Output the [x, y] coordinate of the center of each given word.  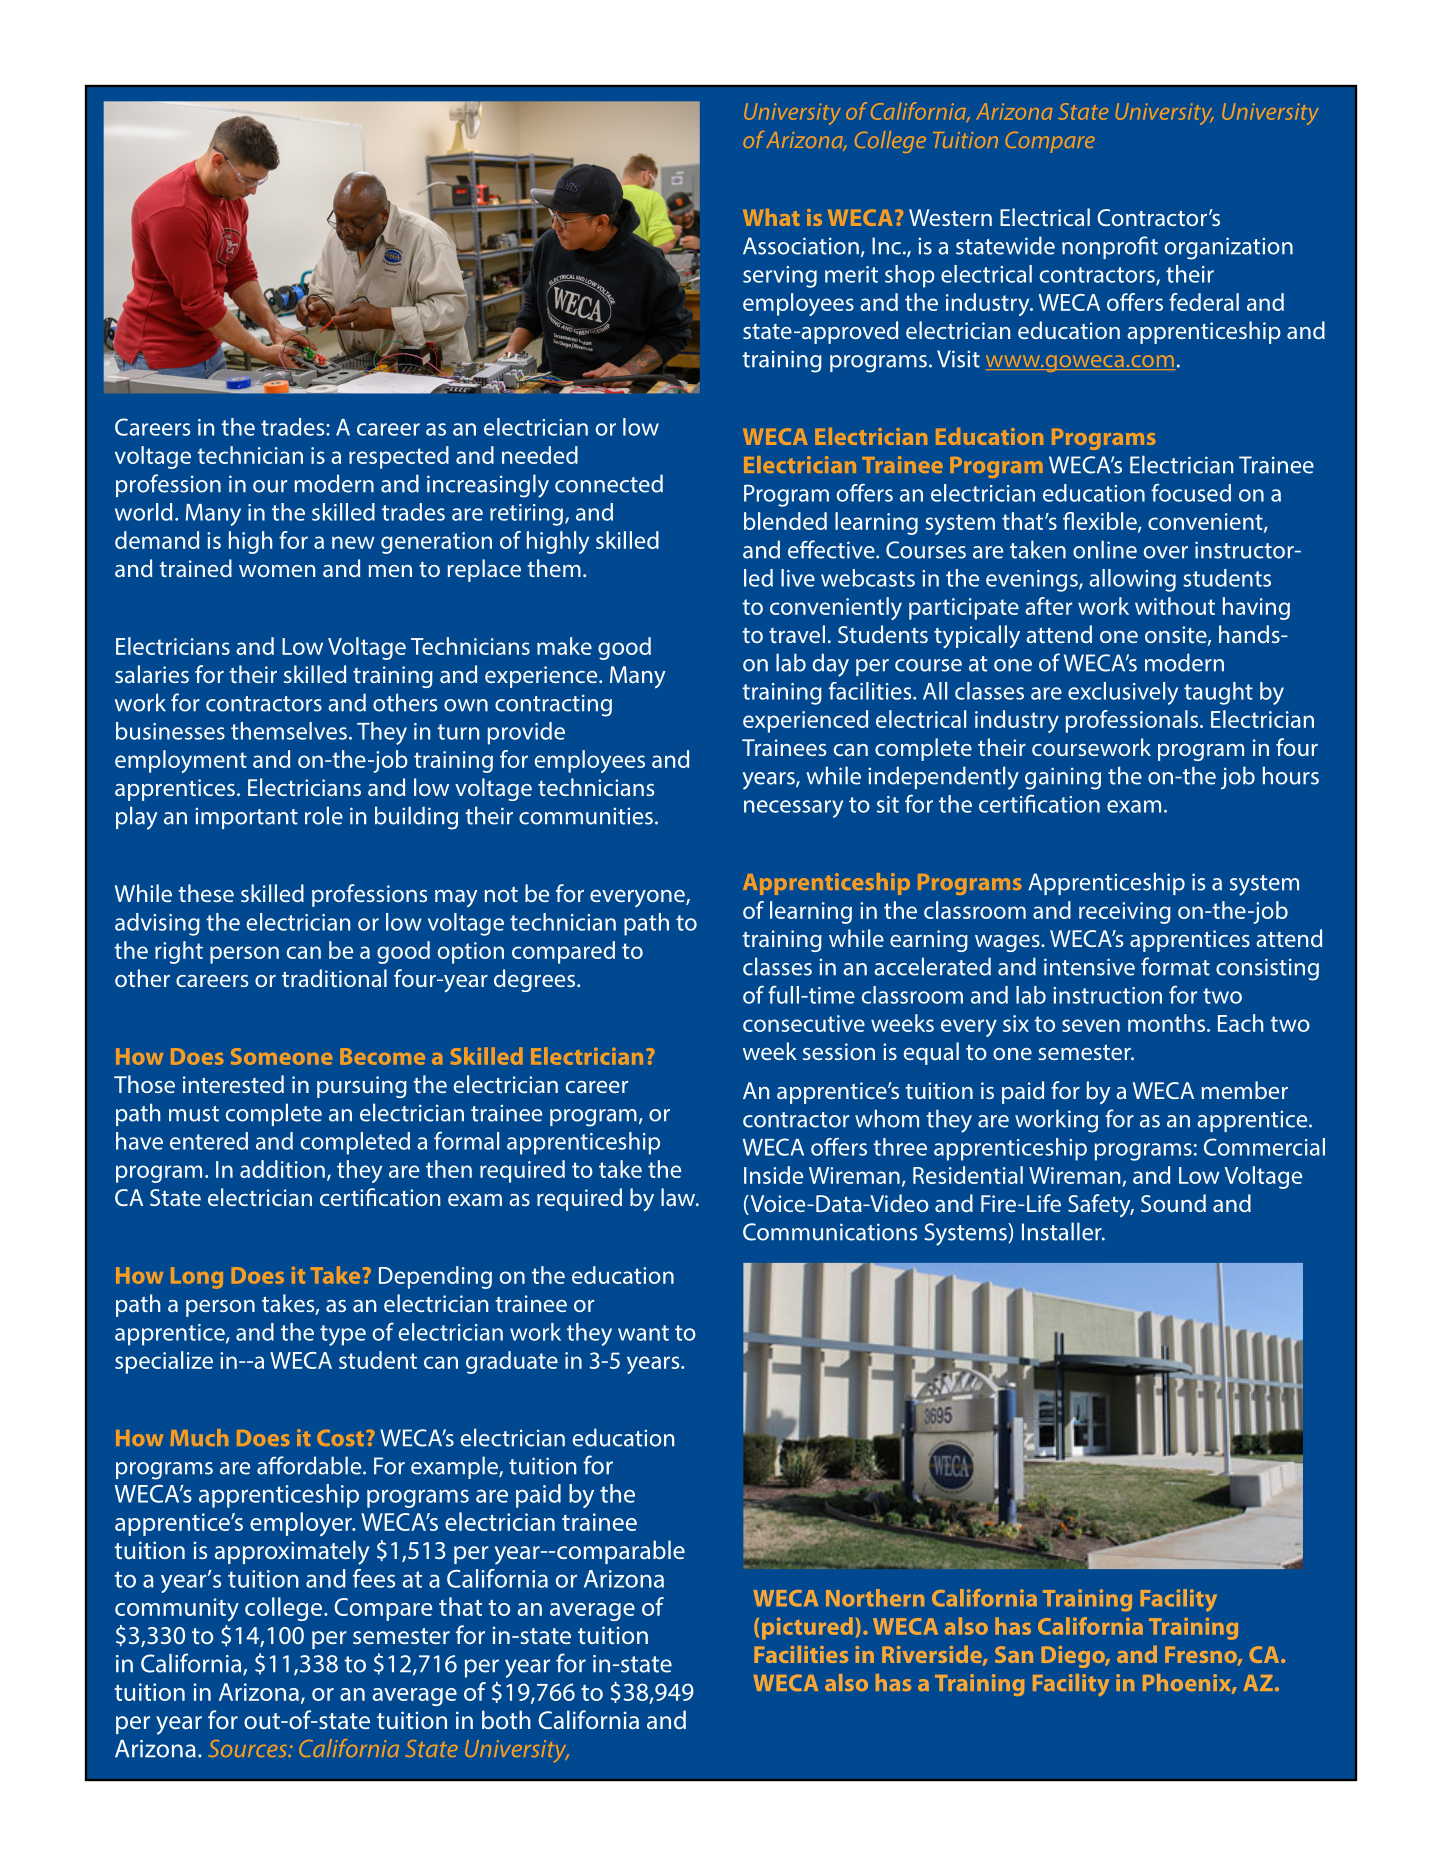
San [1014, 1654]
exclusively [1123, 693]
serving [780, 277]
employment [181, 761]
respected [399, 457]
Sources [249, 1748]
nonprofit [1110, 247]
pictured [807, 1628]
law [679, 1197]
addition [282, 1169]
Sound [1173, 1203]
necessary [793, 809]
